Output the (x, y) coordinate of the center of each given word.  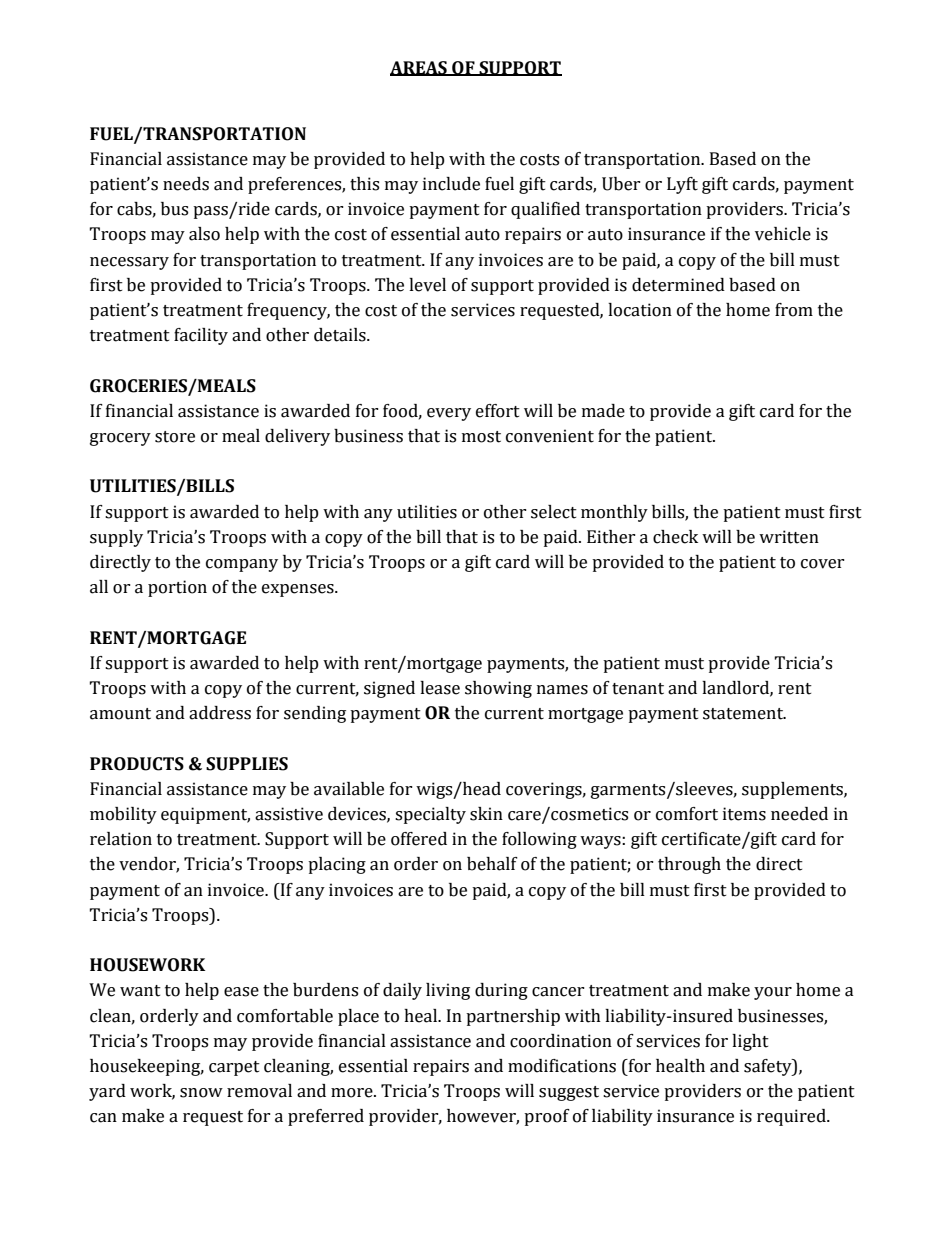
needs (186, 184)
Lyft (682, 185)
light (750, 1042)
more (353, 1093)
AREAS (419, 68)
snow (201, 1093)
